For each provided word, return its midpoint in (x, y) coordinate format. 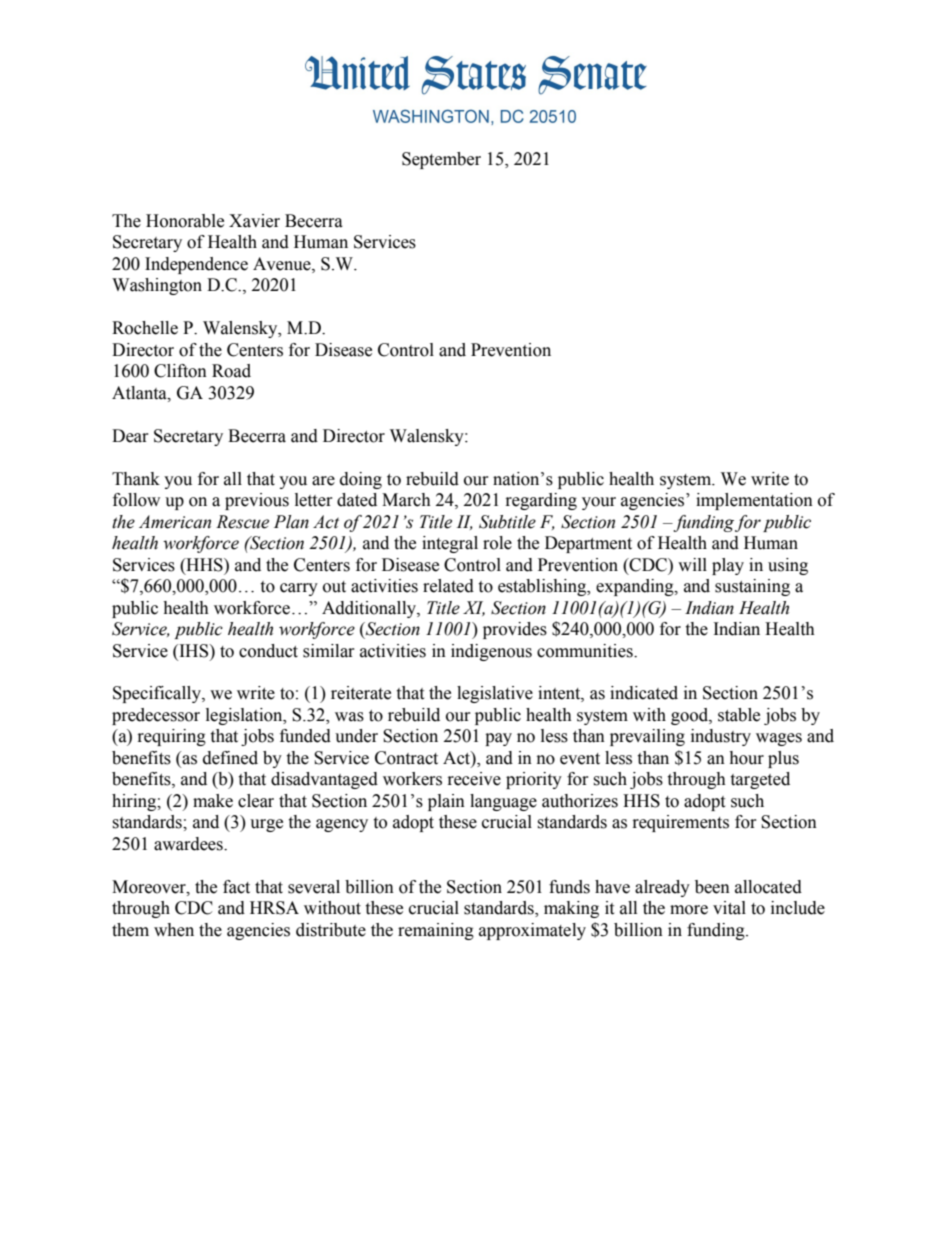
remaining (436, 931)
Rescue (242, 522)
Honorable (185, 221)
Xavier (254, 221)
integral (450, 544)
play (728, 566)
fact (236, 887)
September (441, 160)
